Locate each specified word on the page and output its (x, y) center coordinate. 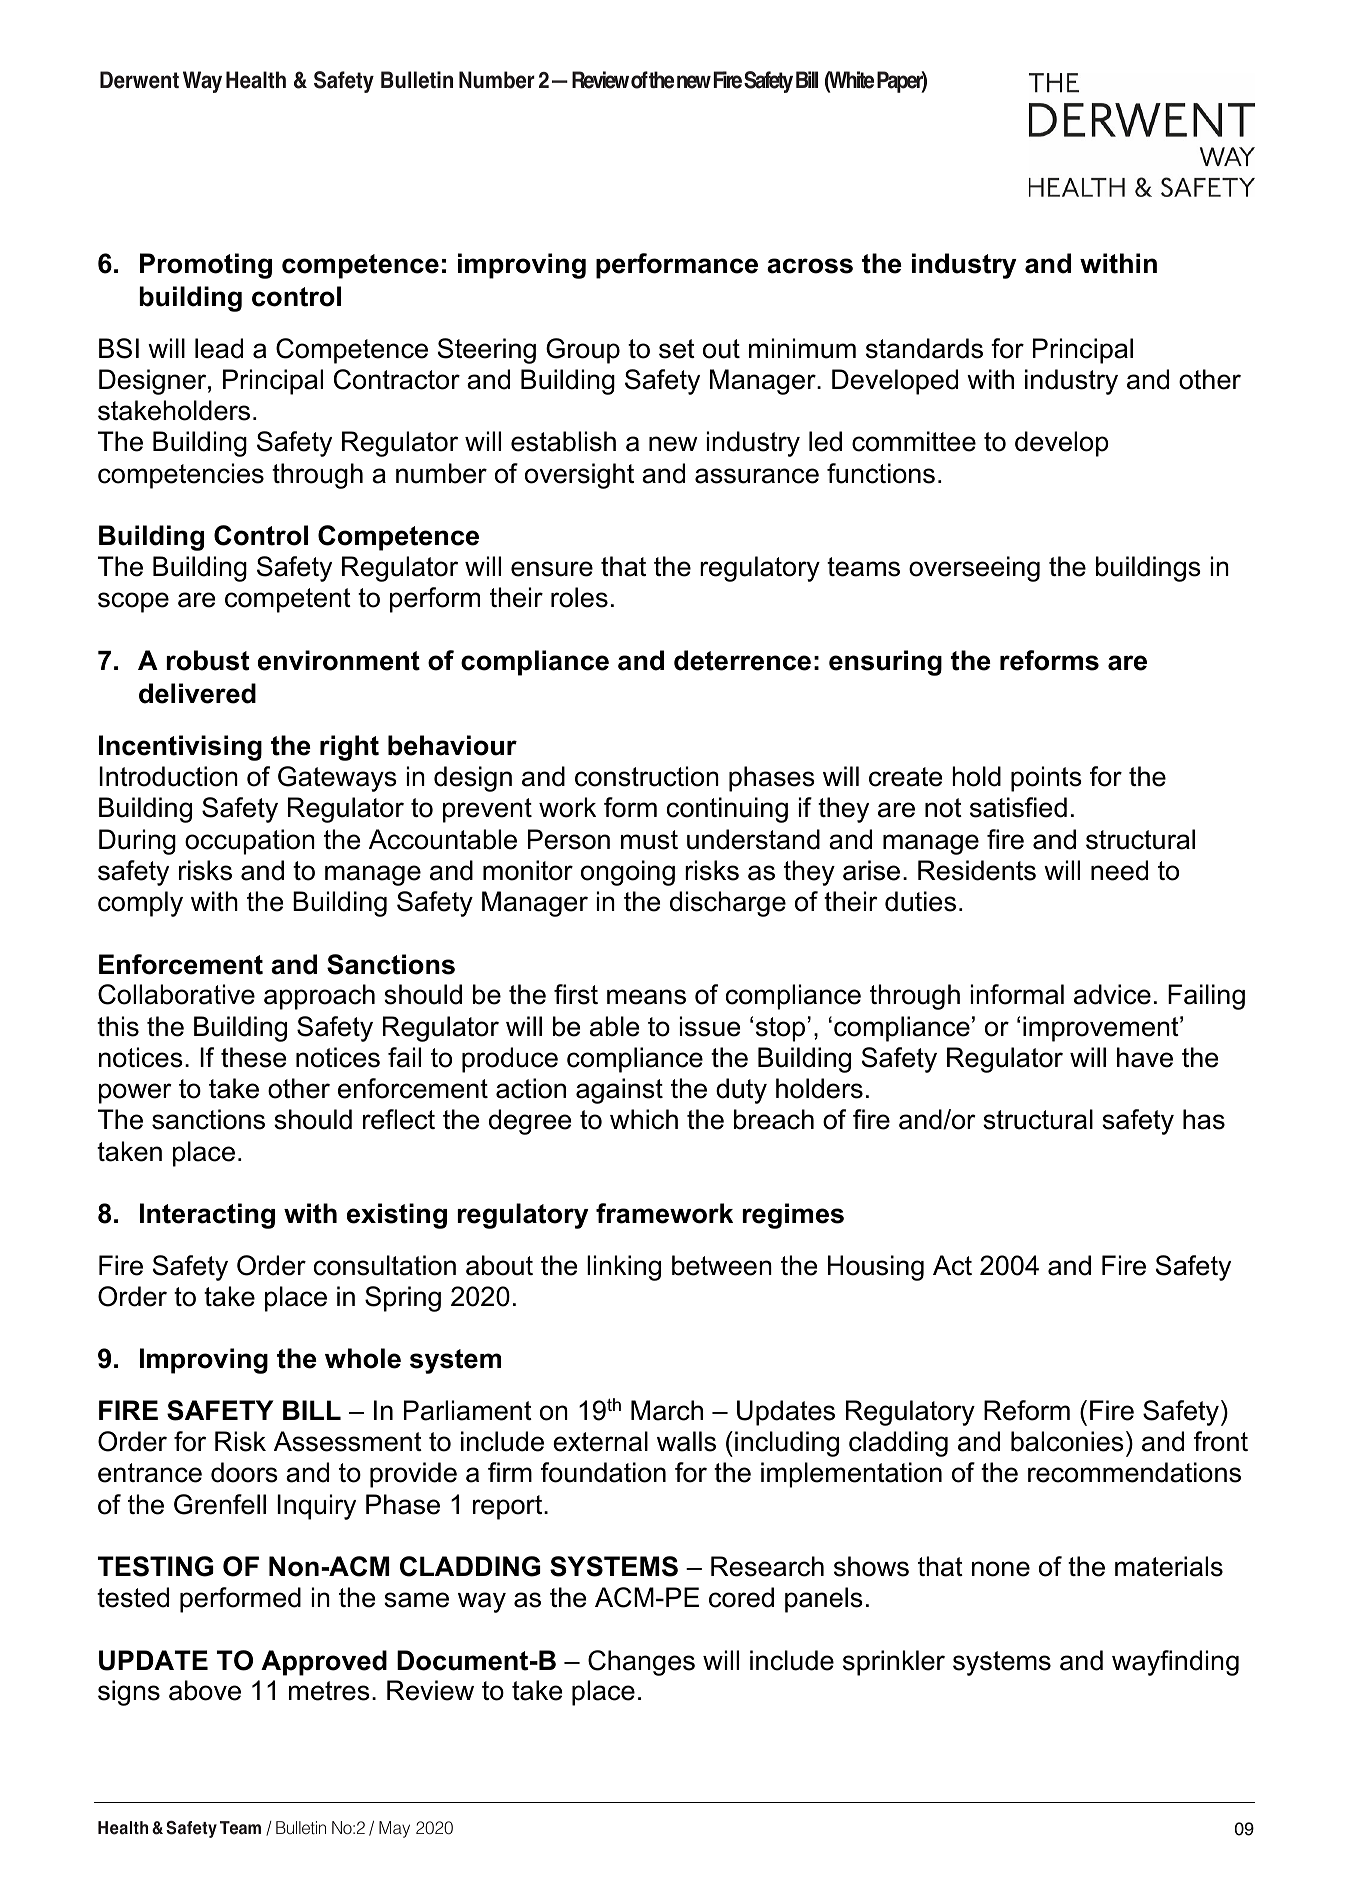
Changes (641, 1663)
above (205, 1690)
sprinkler (894, 1663)
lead (219, 348)
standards (924, 348)
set (677, 349)
